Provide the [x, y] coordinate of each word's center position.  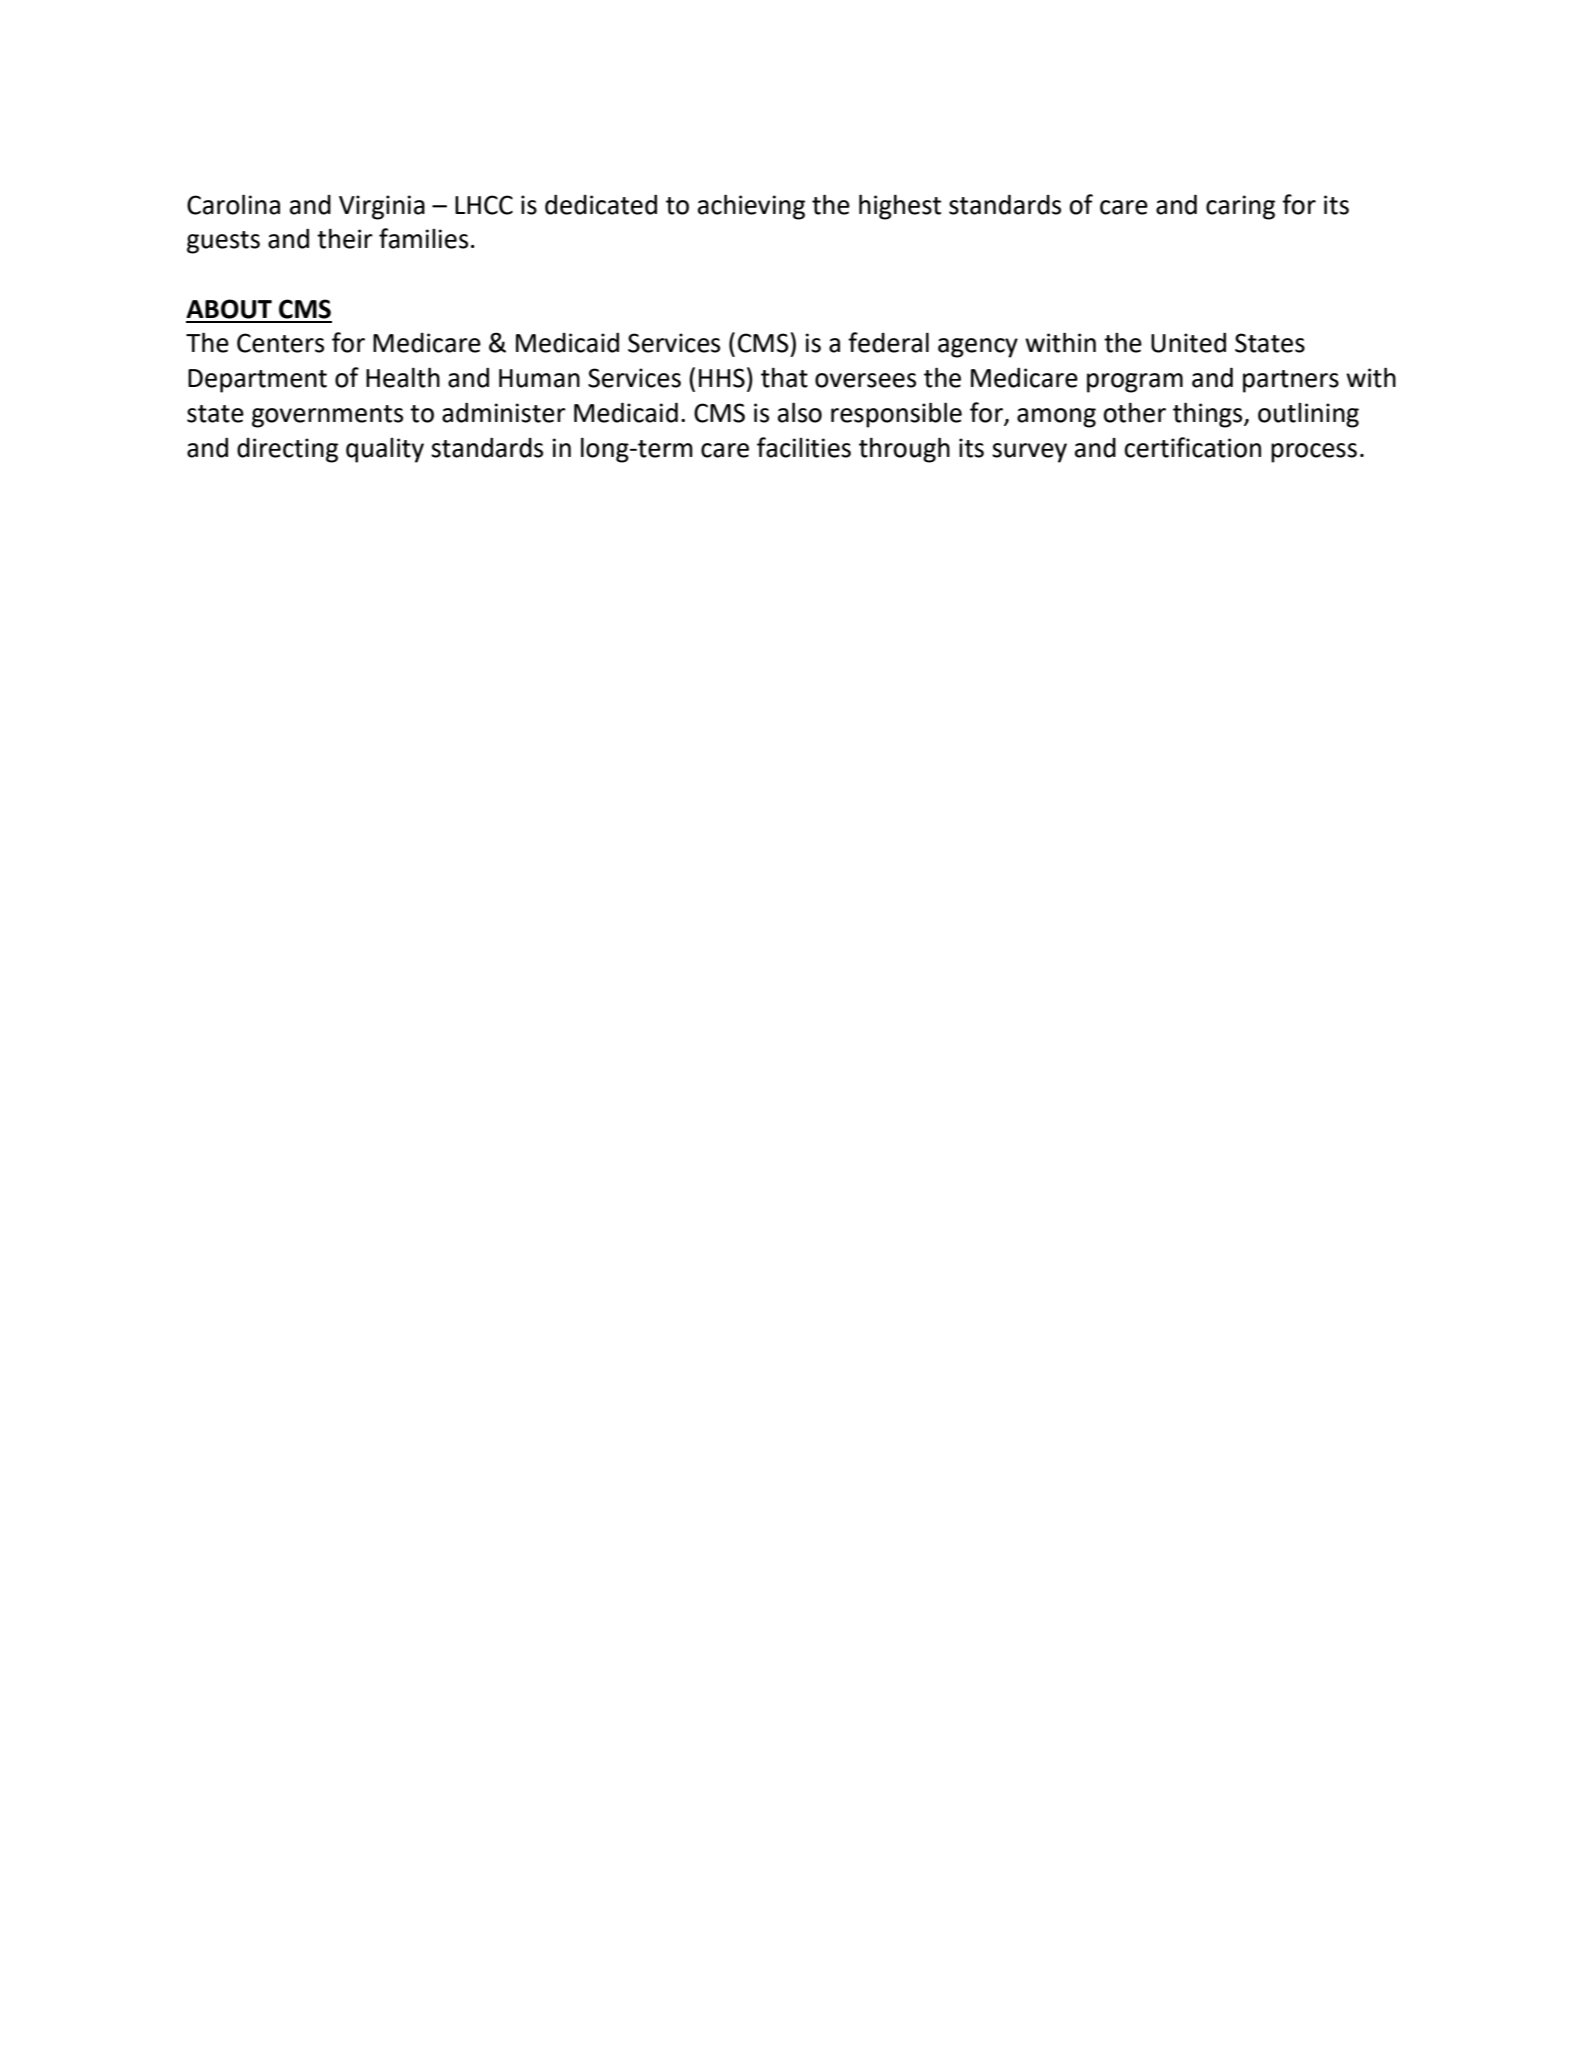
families [423, 238]
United [1188, 342]
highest [900, 207]
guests [223, 242]
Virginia [382, 207]
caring [1240, 207]
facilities [804, 447]
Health [403, 377]
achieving [751, 207]
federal [888, 342]
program [1135, 383]
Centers [280, 343]
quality [385, 450]
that [784, 377]
